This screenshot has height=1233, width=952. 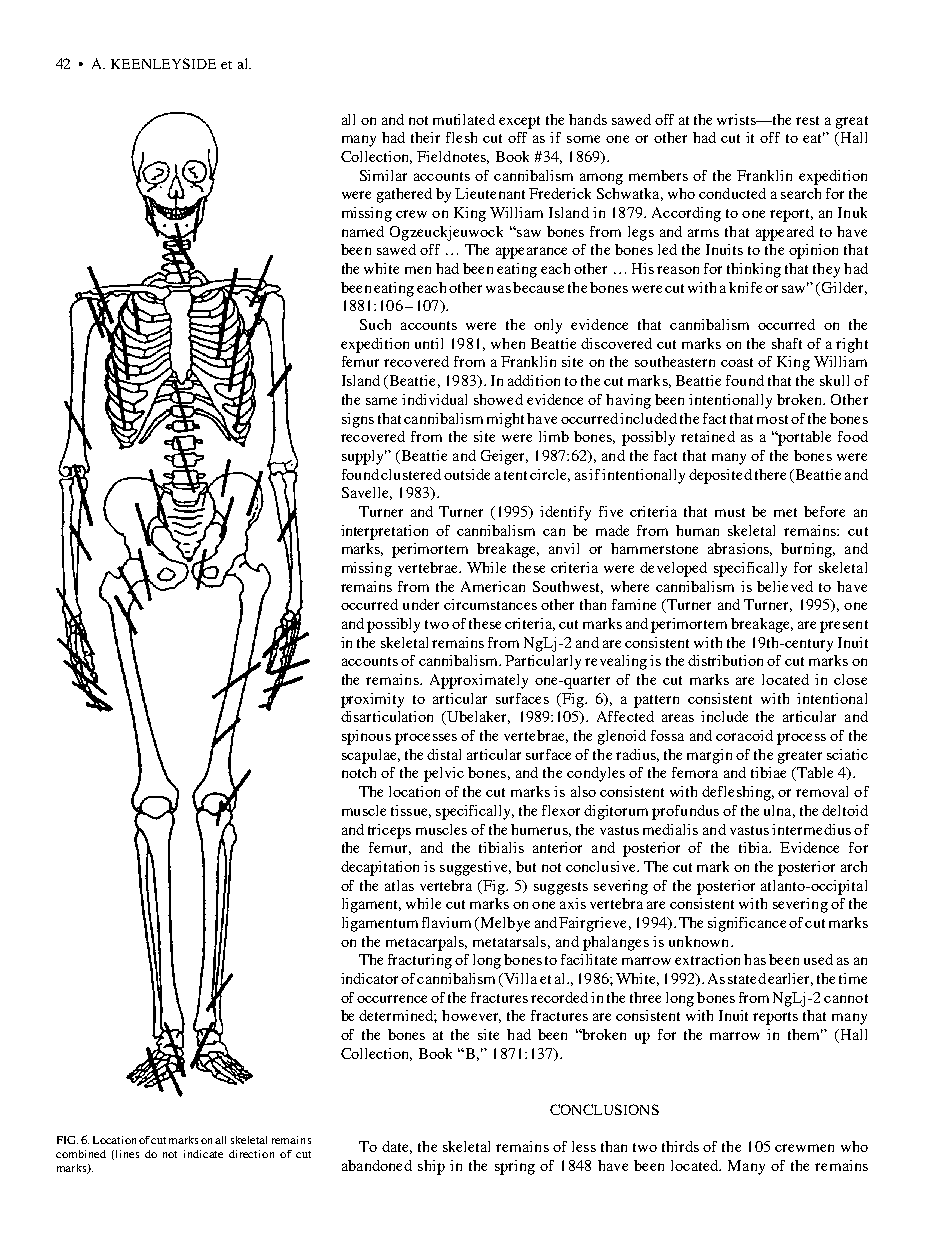 What do you see at coordinates (372, 700) in the screenshot?
I see `proximity` at bounding box center [372, 700].
